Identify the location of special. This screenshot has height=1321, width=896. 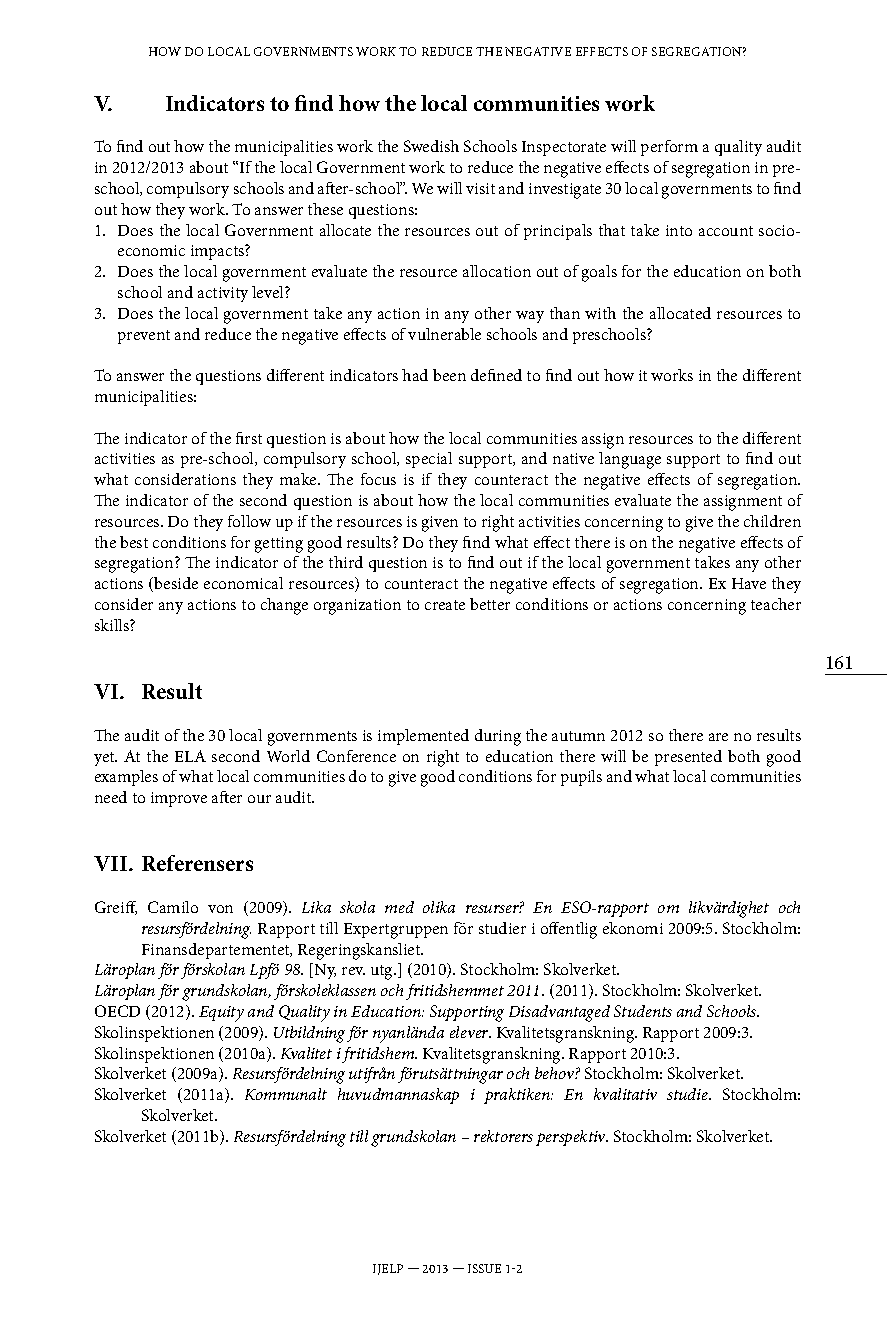
(429, 460).
